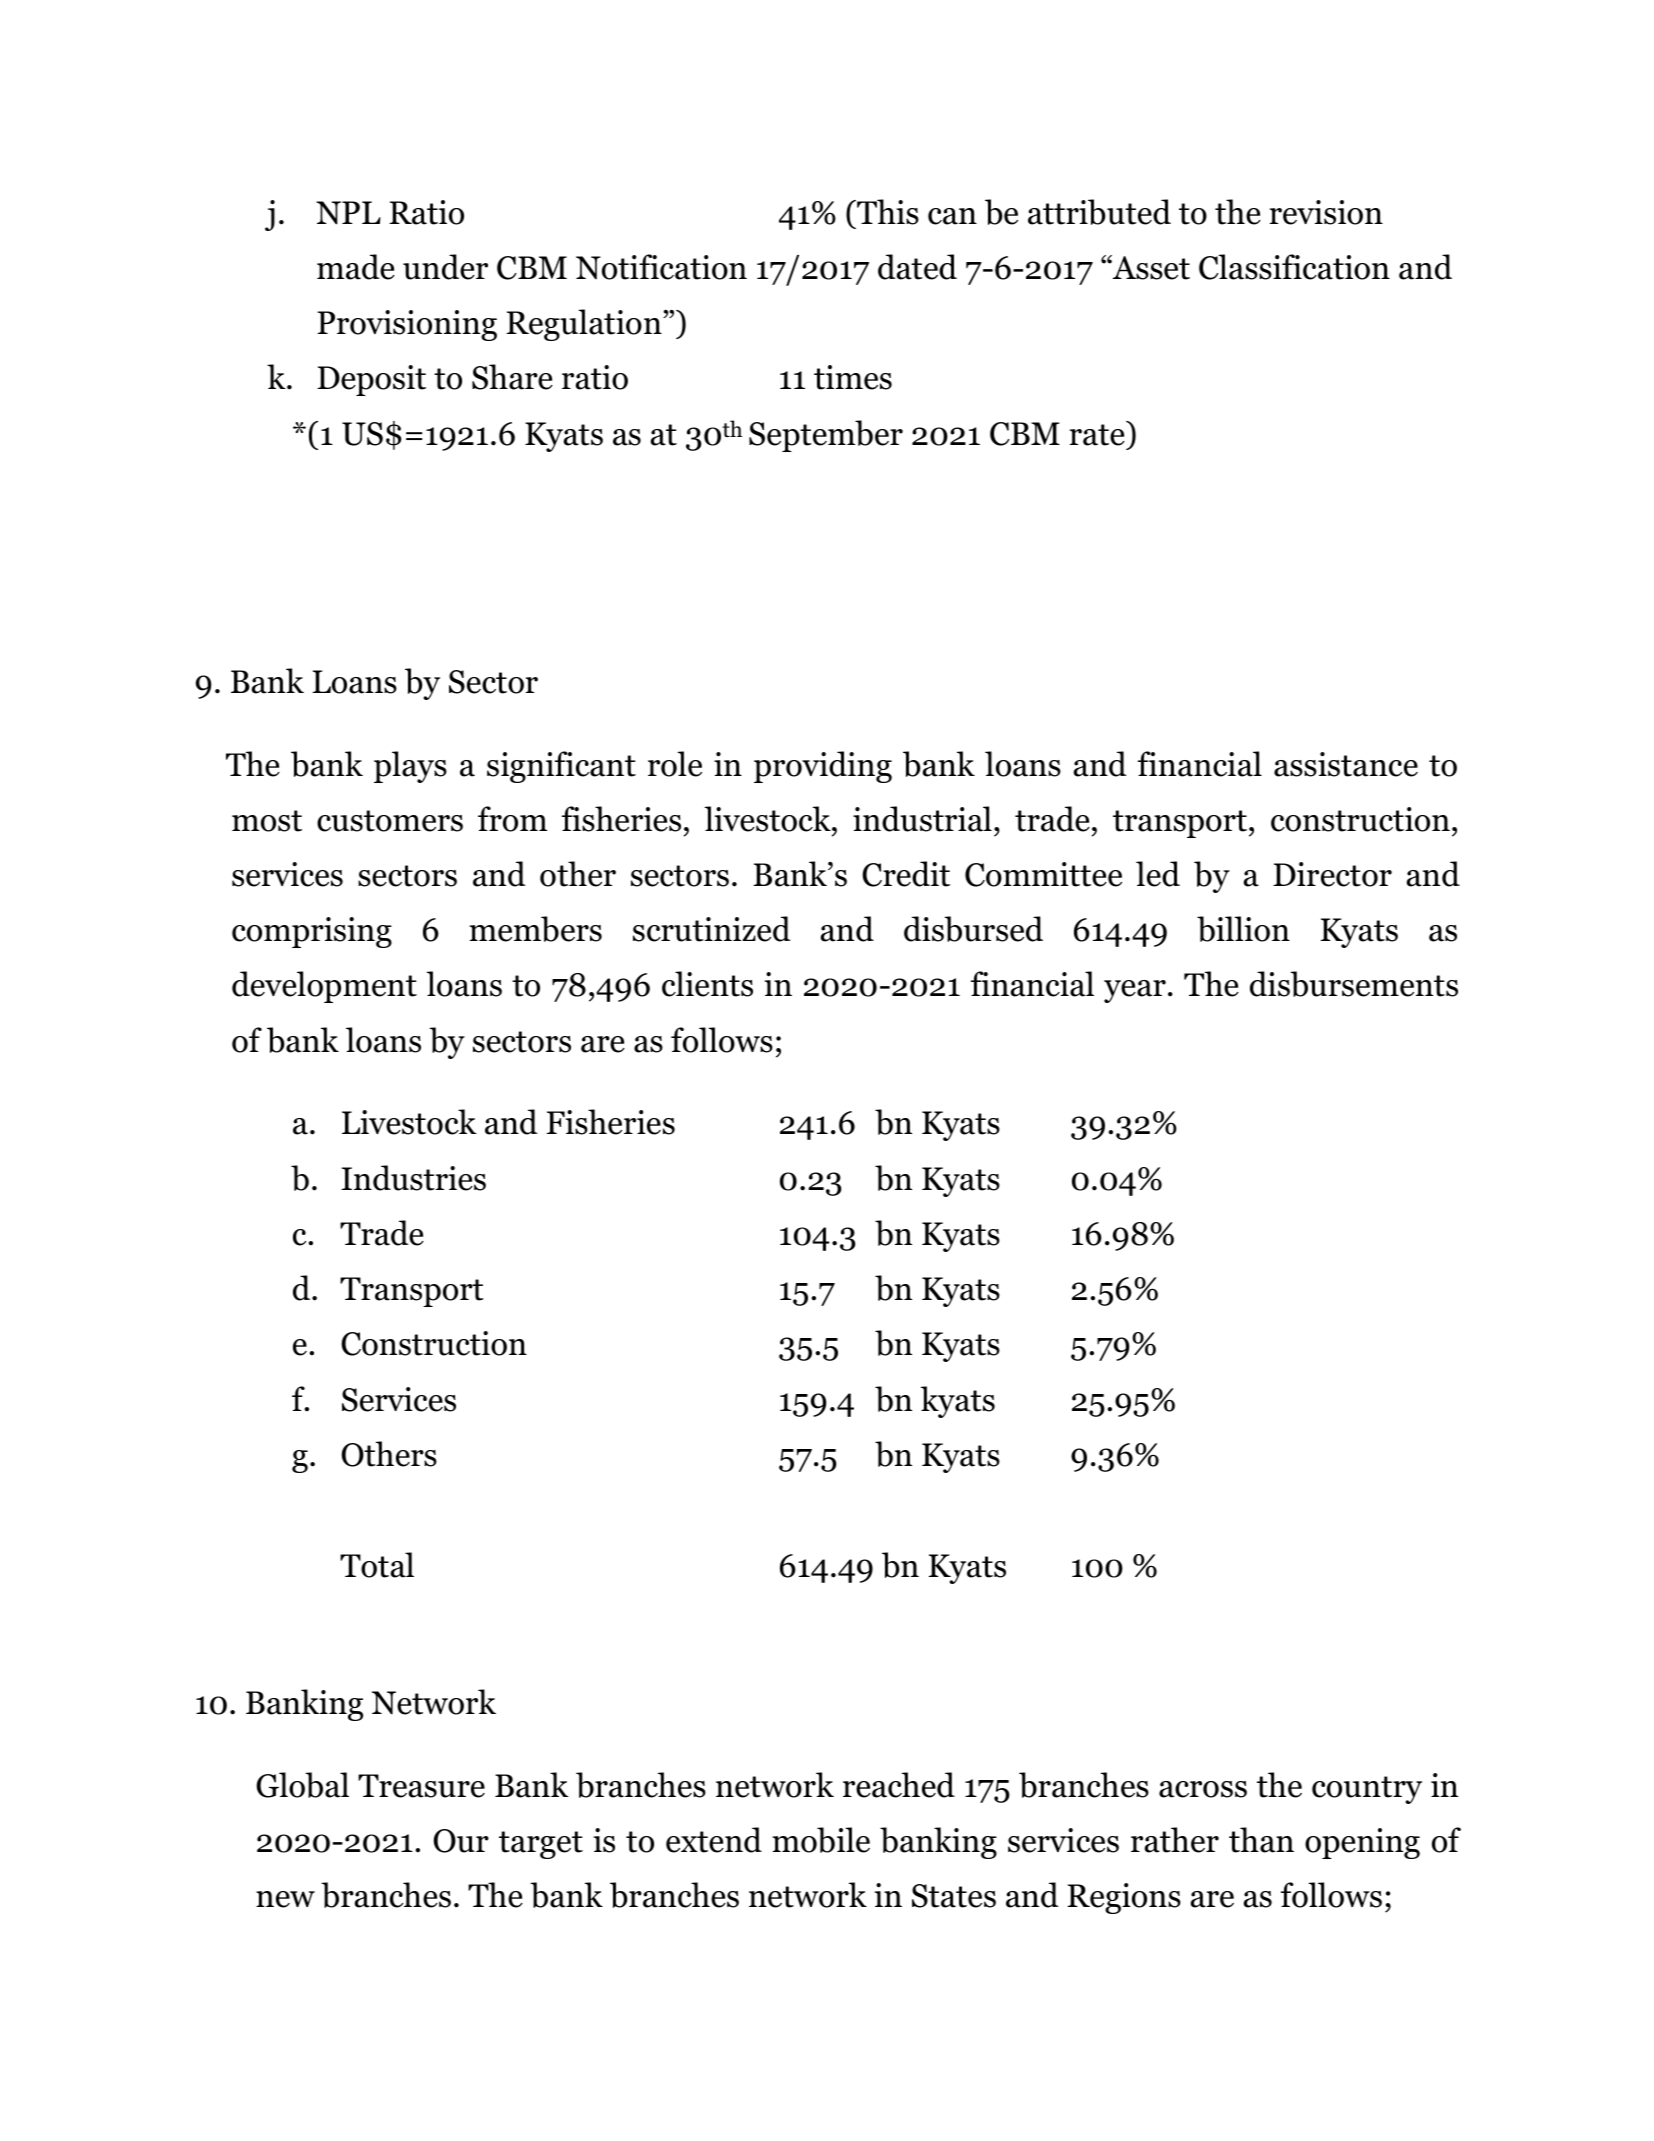 The height and width of the screenshot is (2141, 1654). What do you see at coordinates (461, 1841) in the screenshot?
I see `Our` at bounding box center [461, 1841].
